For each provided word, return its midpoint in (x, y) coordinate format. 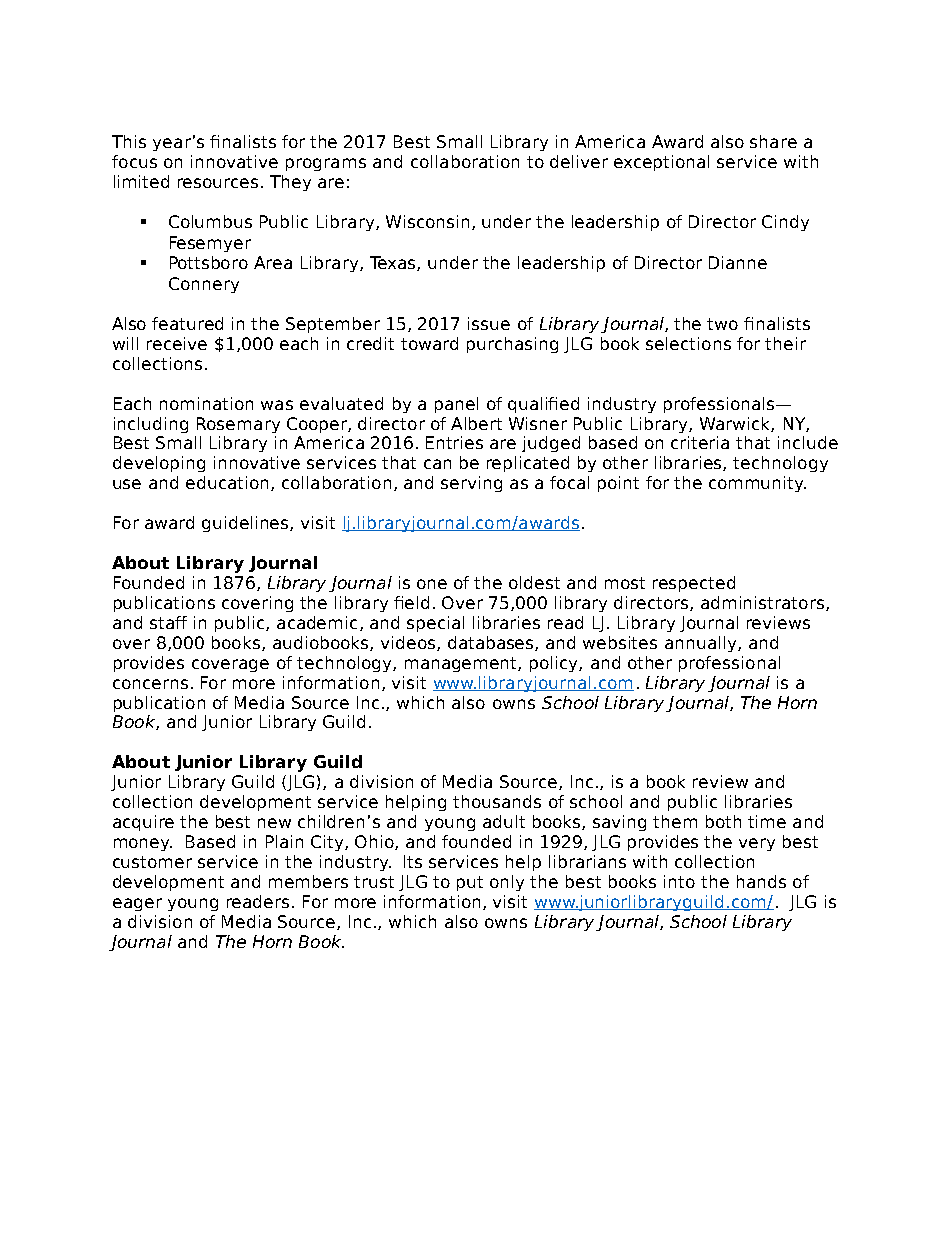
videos (409, 643)
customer (152, 862)
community (757, 484)
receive (177, 343)
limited (141, 181)
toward (429, 343)
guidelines (246, 524)
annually (702, 644)
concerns (150, 684)
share (773, 141)
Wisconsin (427, 221)
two (722, 324)
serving (471, 484)
